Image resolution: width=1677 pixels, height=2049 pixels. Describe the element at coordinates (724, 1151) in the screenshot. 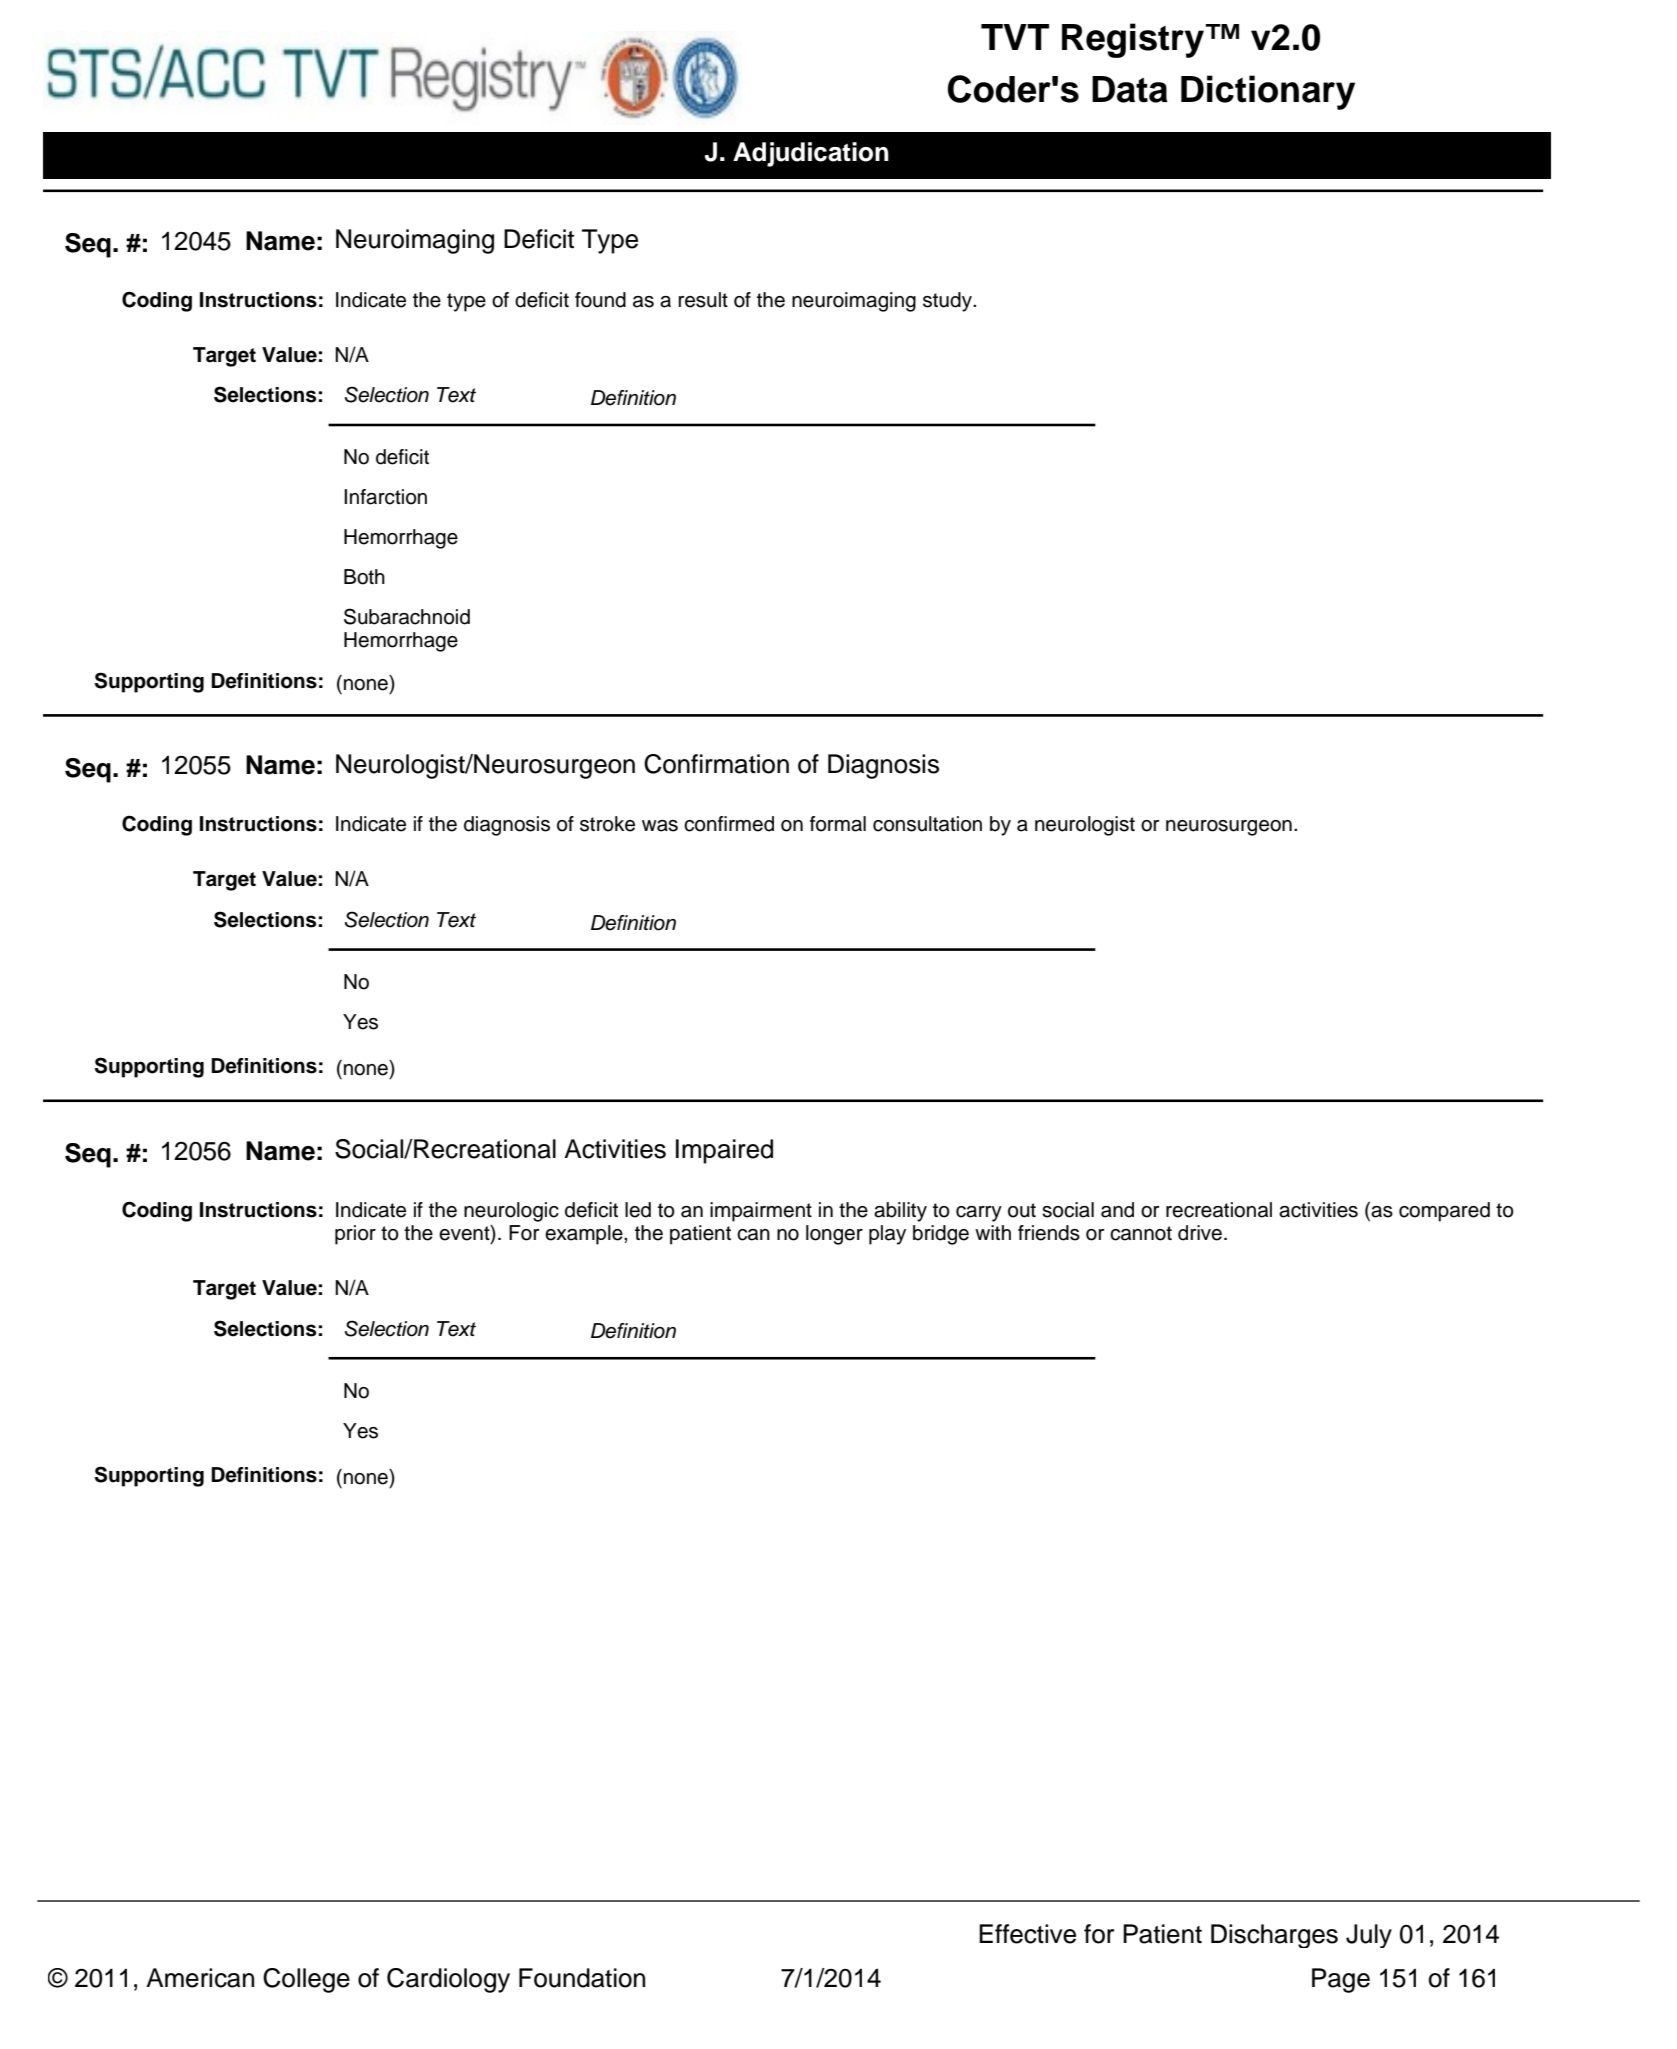

I see `Impaired` at that location.
